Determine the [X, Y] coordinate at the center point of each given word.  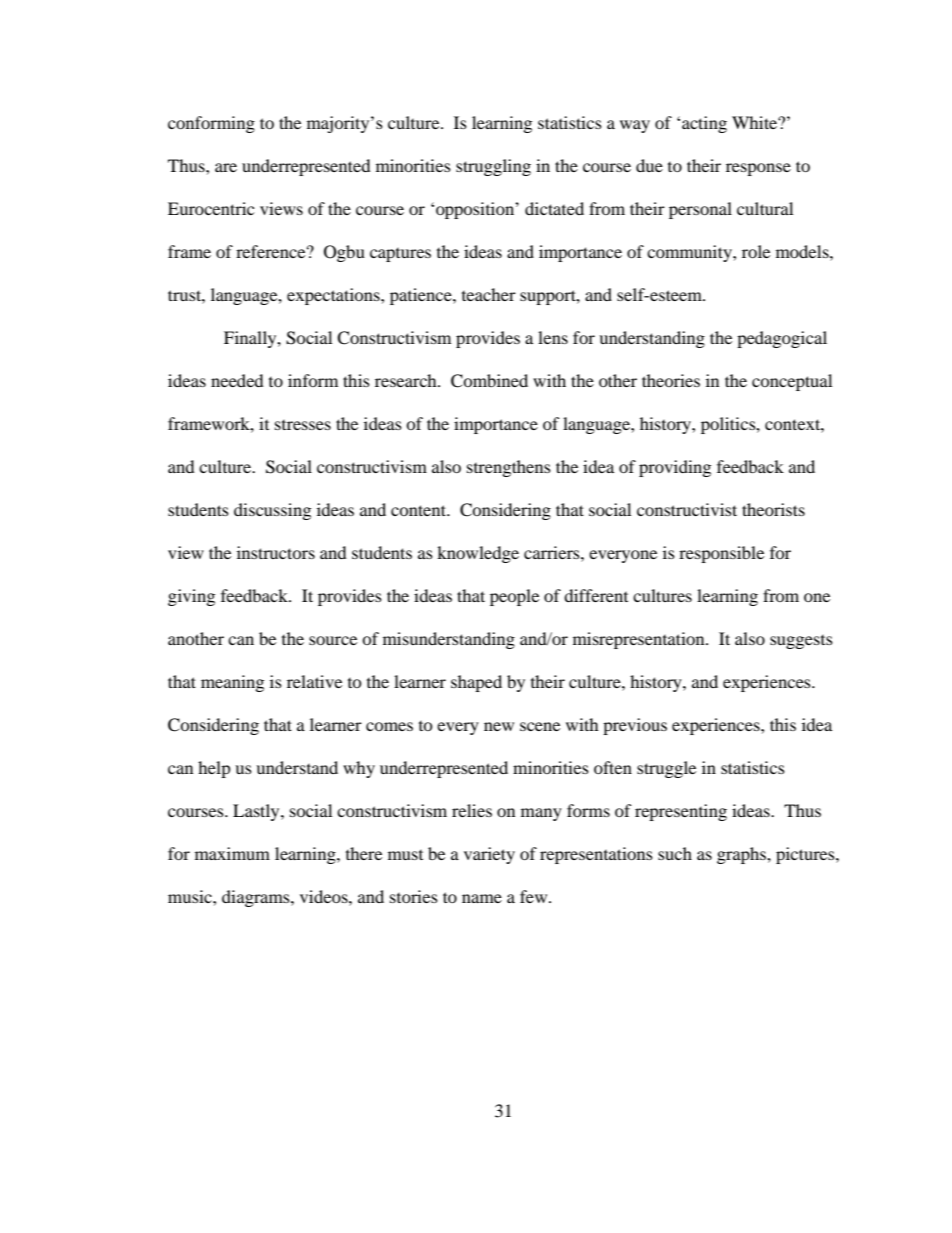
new [499, 726]
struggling [493, 167]
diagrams [257, 898]
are [226, 167]
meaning [232, 683]
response [758, 169]
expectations [334, 296]
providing [675, 468]
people [514, 597]
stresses [303, 425]
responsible [721, 554]
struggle [666, 769]
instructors [276, 552]
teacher [489, 294]
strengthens [509, 468]
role [756, 251]
